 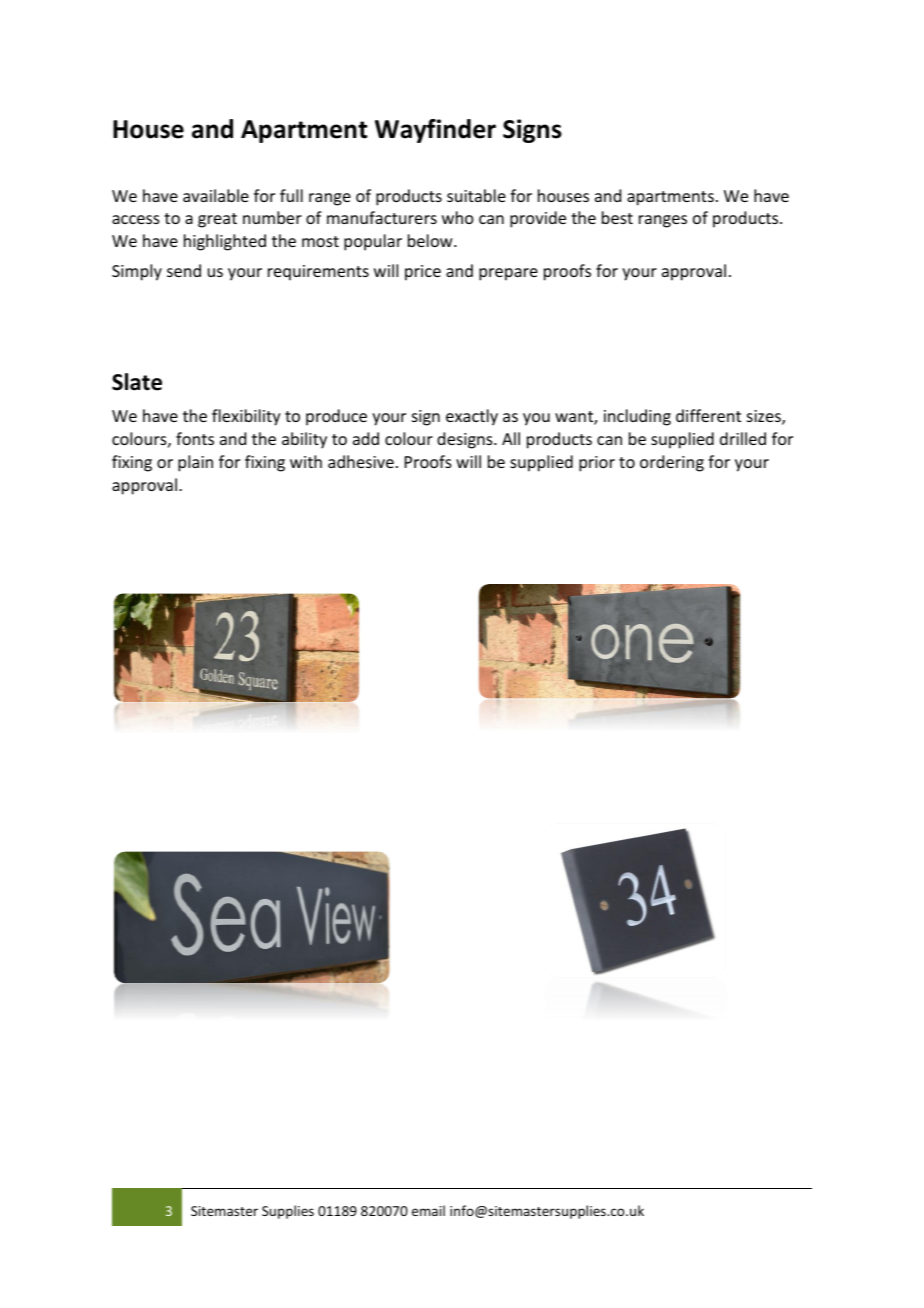 What do you see at coordinates (306, 461) in the screenshot?
I see `with` at bounding box center [306, 461].
